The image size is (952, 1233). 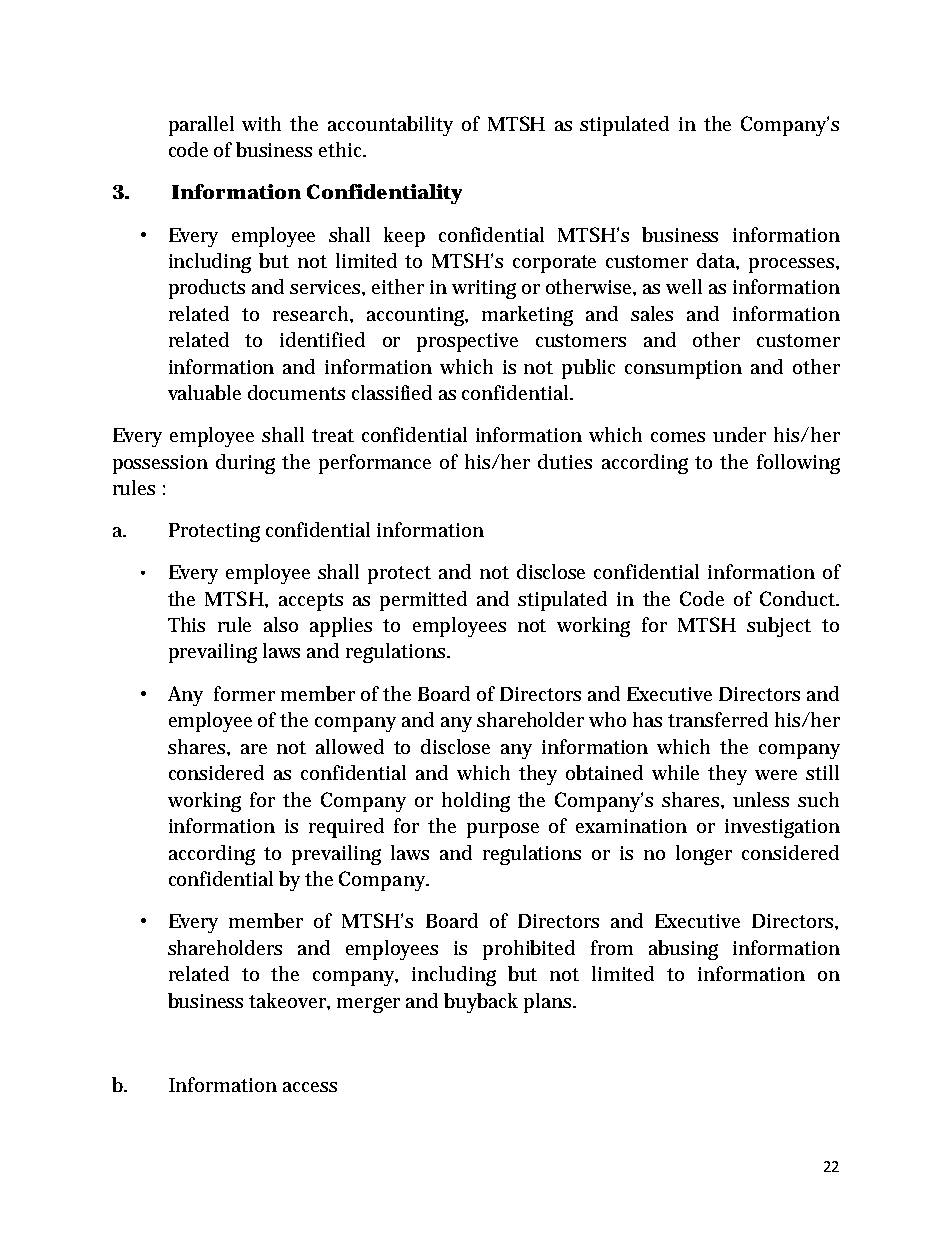 What do you see at coordinates (718, 719) in the screenshot?
I see `transferred` at bounding box center [718, 719].
